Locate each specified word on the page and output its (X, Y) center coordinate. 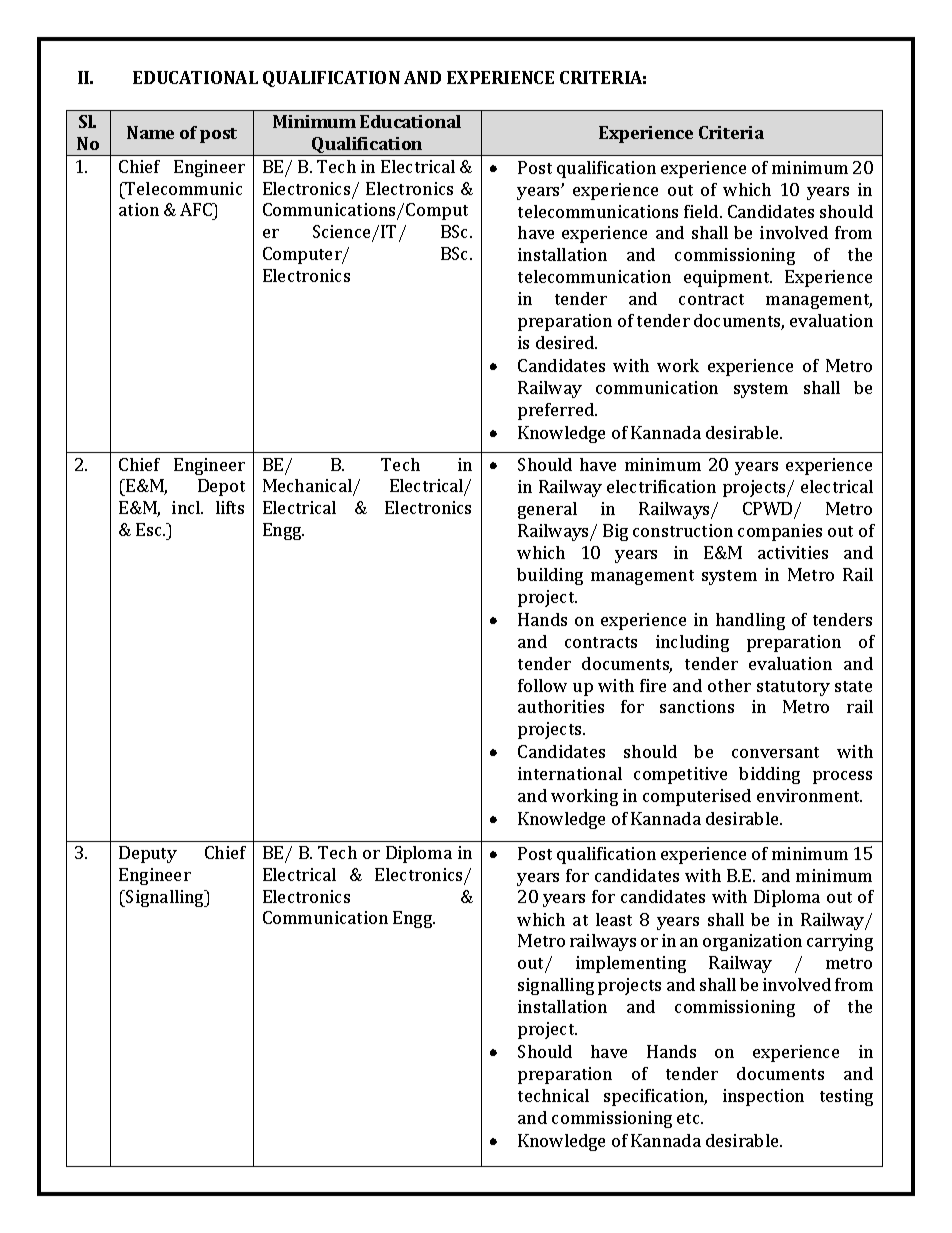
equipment (728, 278)
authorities (561, 706)
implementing (631, 964)
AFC (197, 211)
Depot (221, 487)
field (702, 211)
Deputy (148, 854)
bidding (769, 775)
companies (780, 532)
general (547, 510)
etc (689, 1118)
